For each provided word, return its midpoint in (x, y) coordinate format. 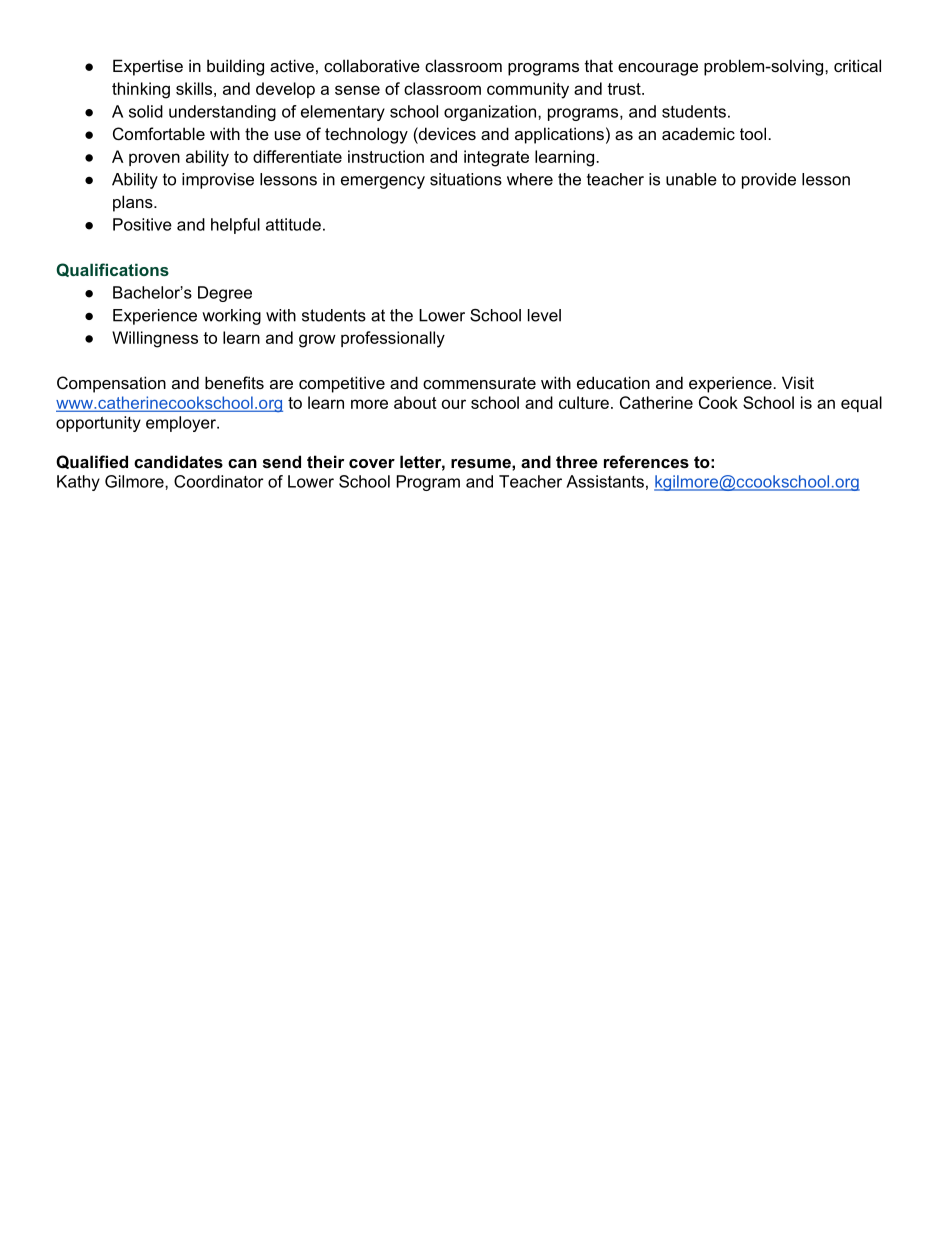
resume (482, 463)
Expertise (148, 67)
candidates (178, 461)
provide (769, 181)
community (528, 90)
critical (857, 65)
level (544, 315)
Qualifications (112, 270)
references (646, 461)
